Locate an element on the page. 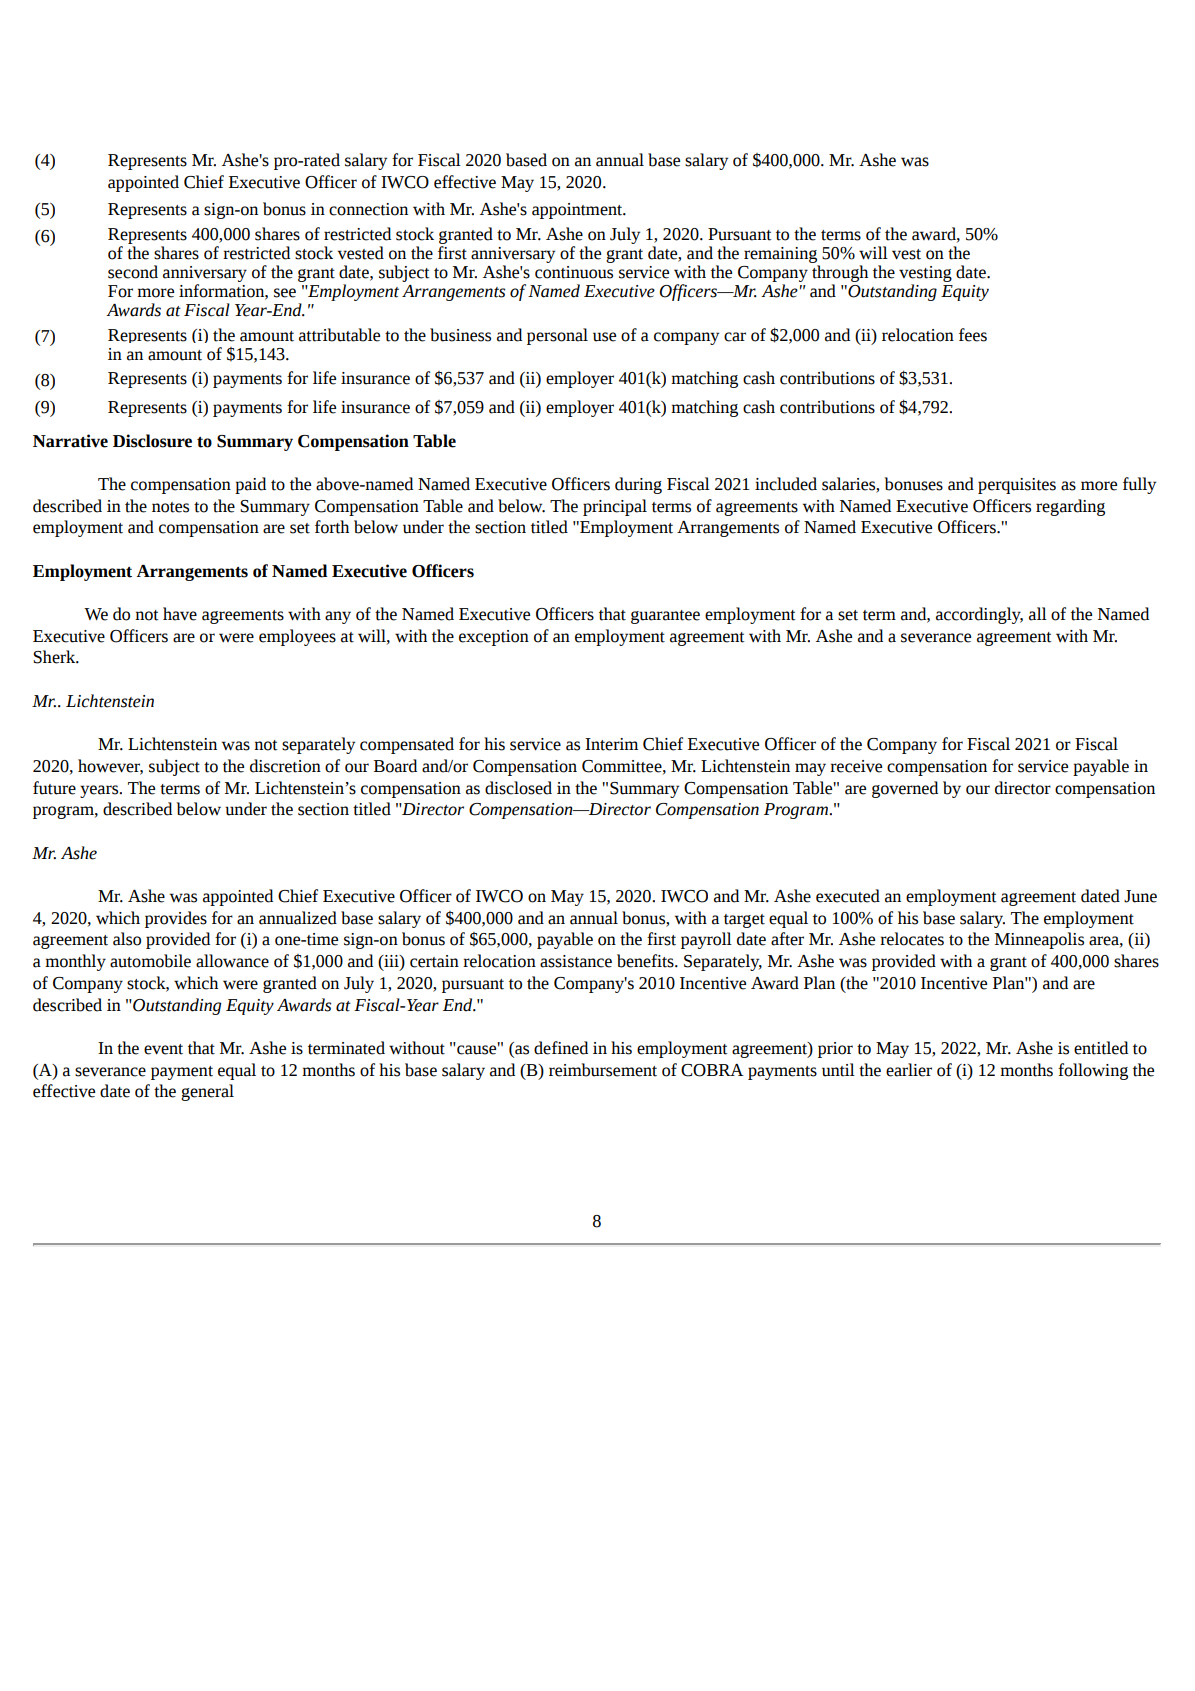 This page has width=1195, height=1691. appointment is located at coordinates (578, 211).
